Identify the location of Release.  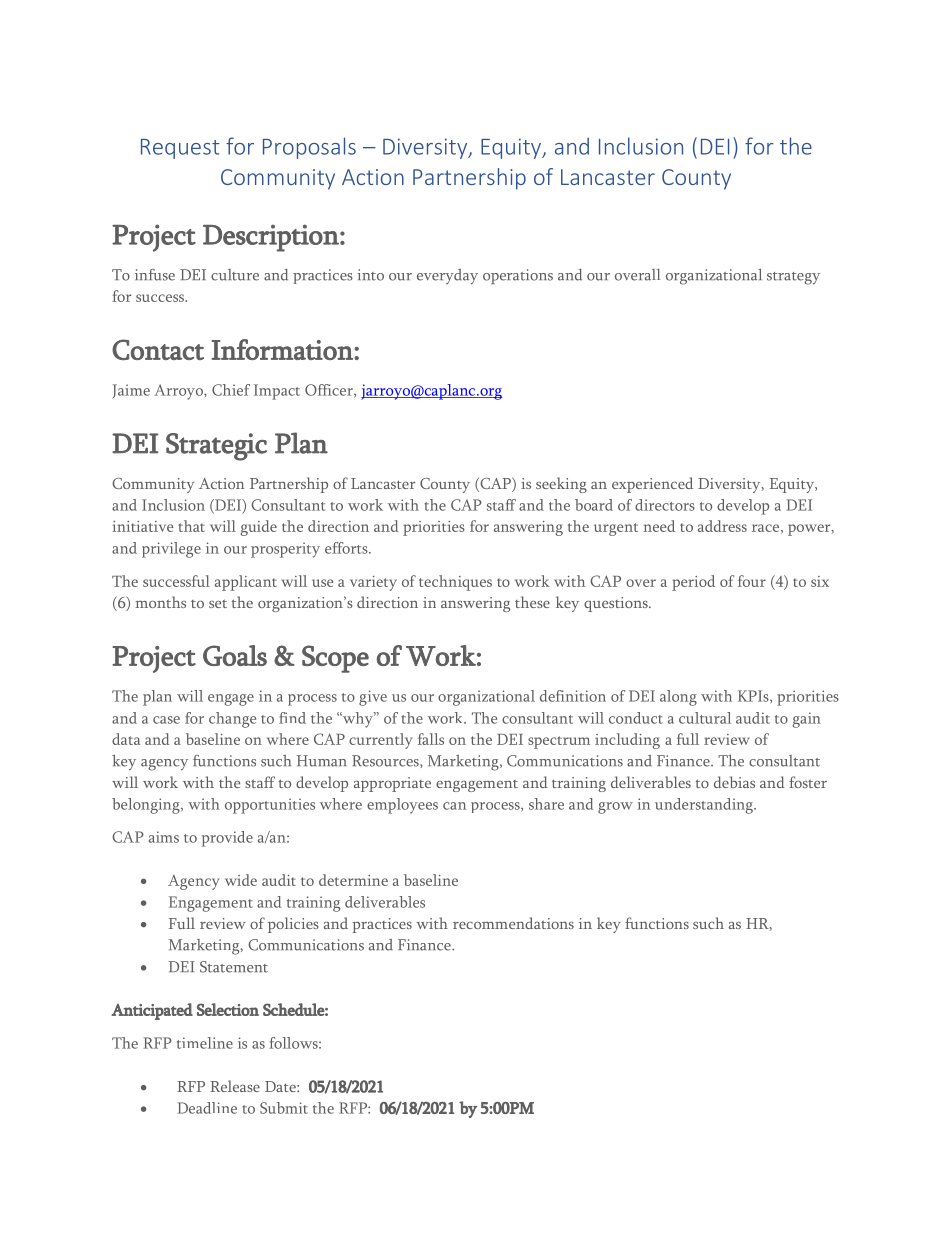
(235, 1086).
